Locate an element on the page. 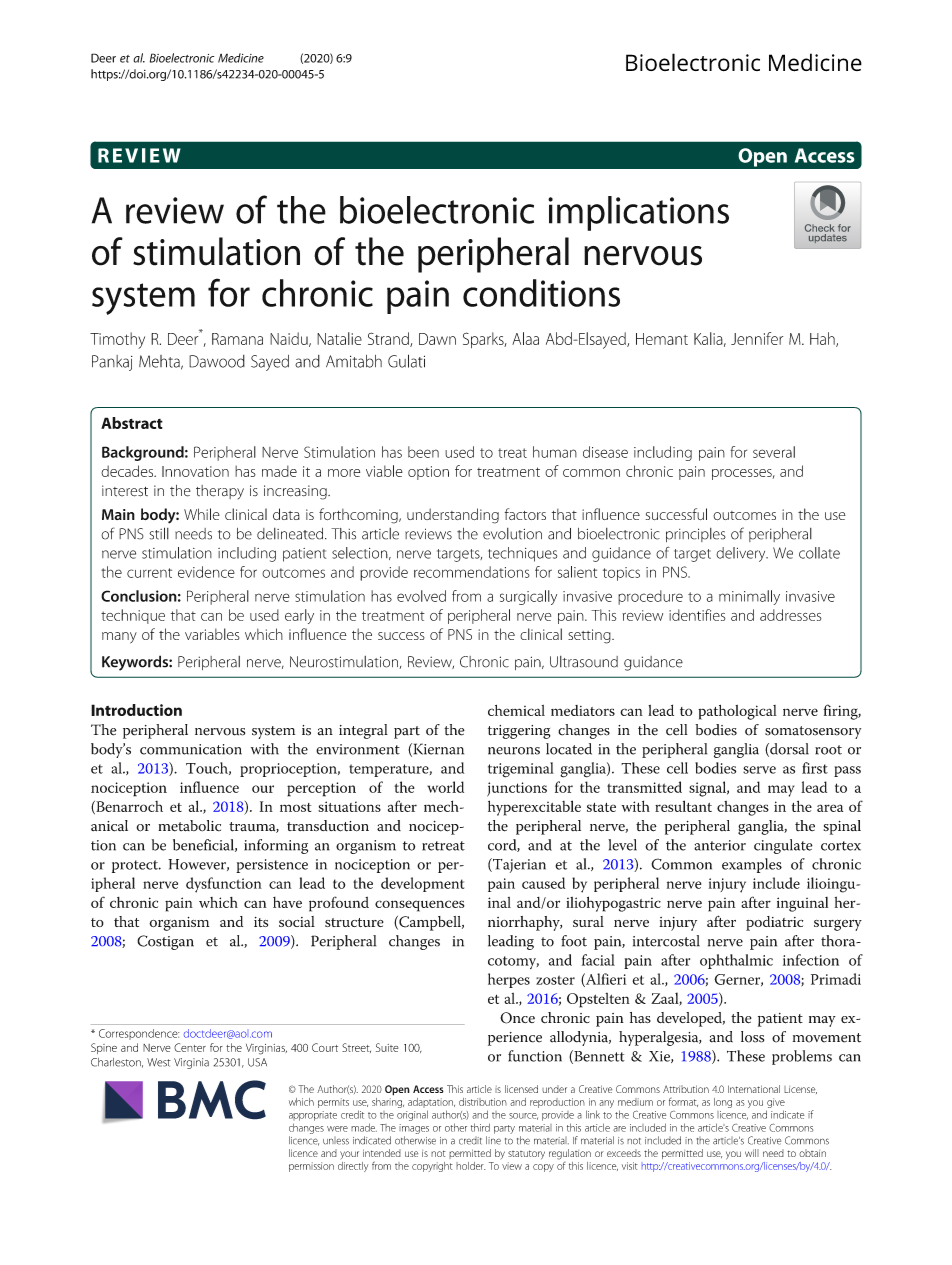 The width and height of the image is (952, 1265). While is located at coordinates (202, 514).
